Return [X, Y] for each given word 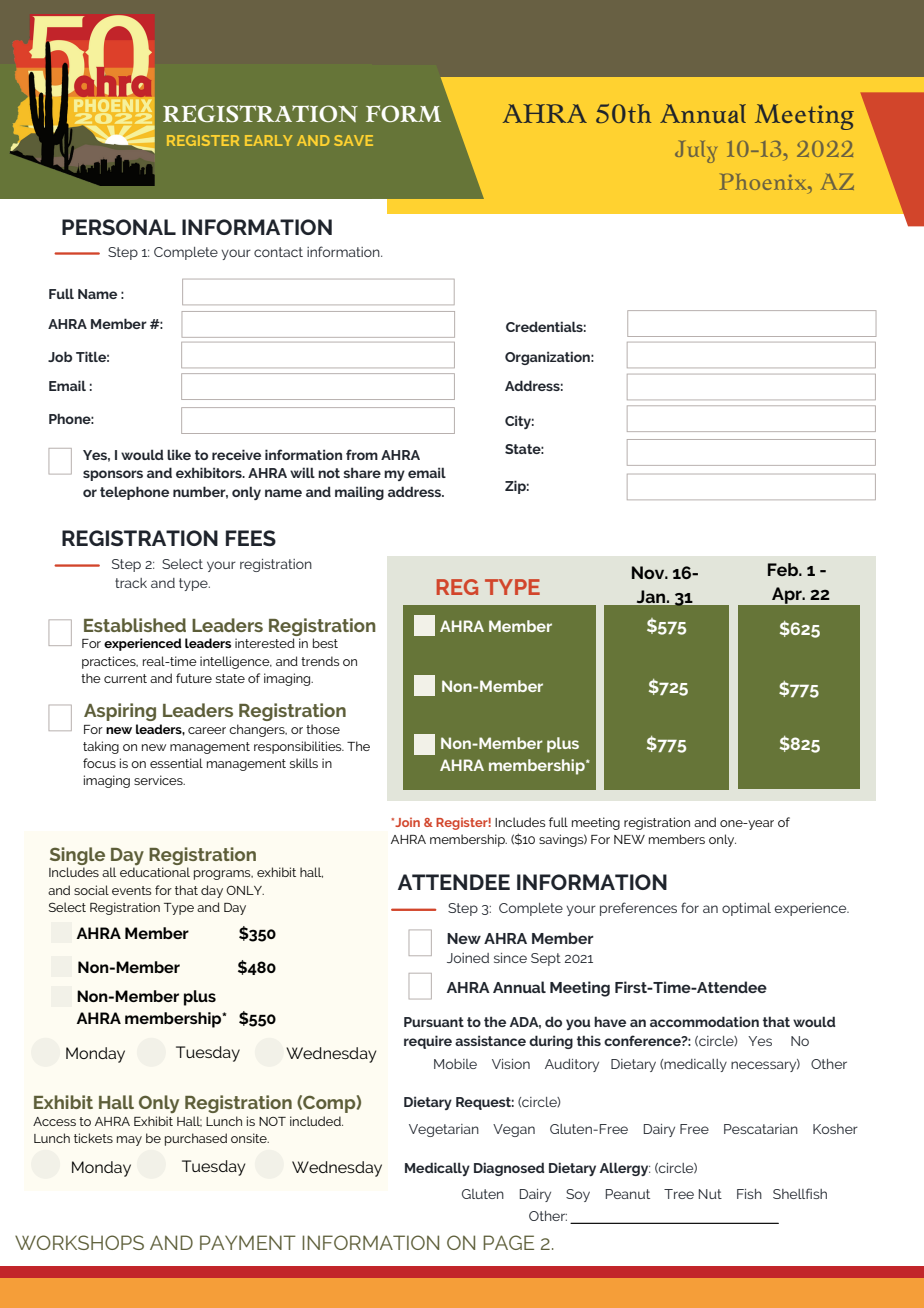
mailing [359, 493]
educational [155, 872]
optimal [746, 909]
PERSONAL [119, 227]
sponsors [113, 475]
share [362, 472]
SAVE [353, 140]
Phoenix [764, 181]
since [510, 958]
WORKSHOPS [79, 1242]
